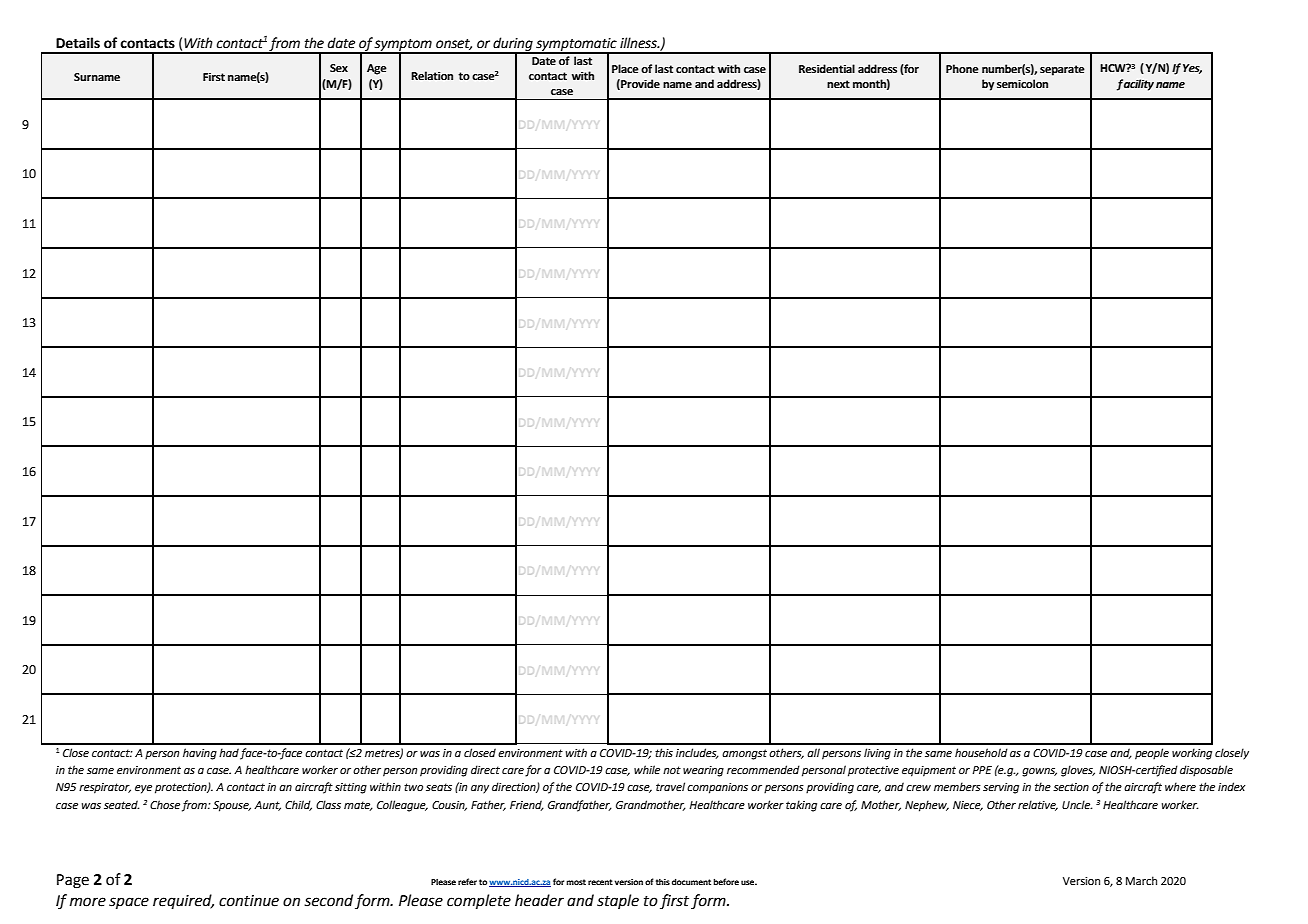 Image resolution: width=1308 pixels, height=924 pixels. What do you see at coordinates (1062, 70) in the document?
I see `separate` at bounding box center [1062, 70].
